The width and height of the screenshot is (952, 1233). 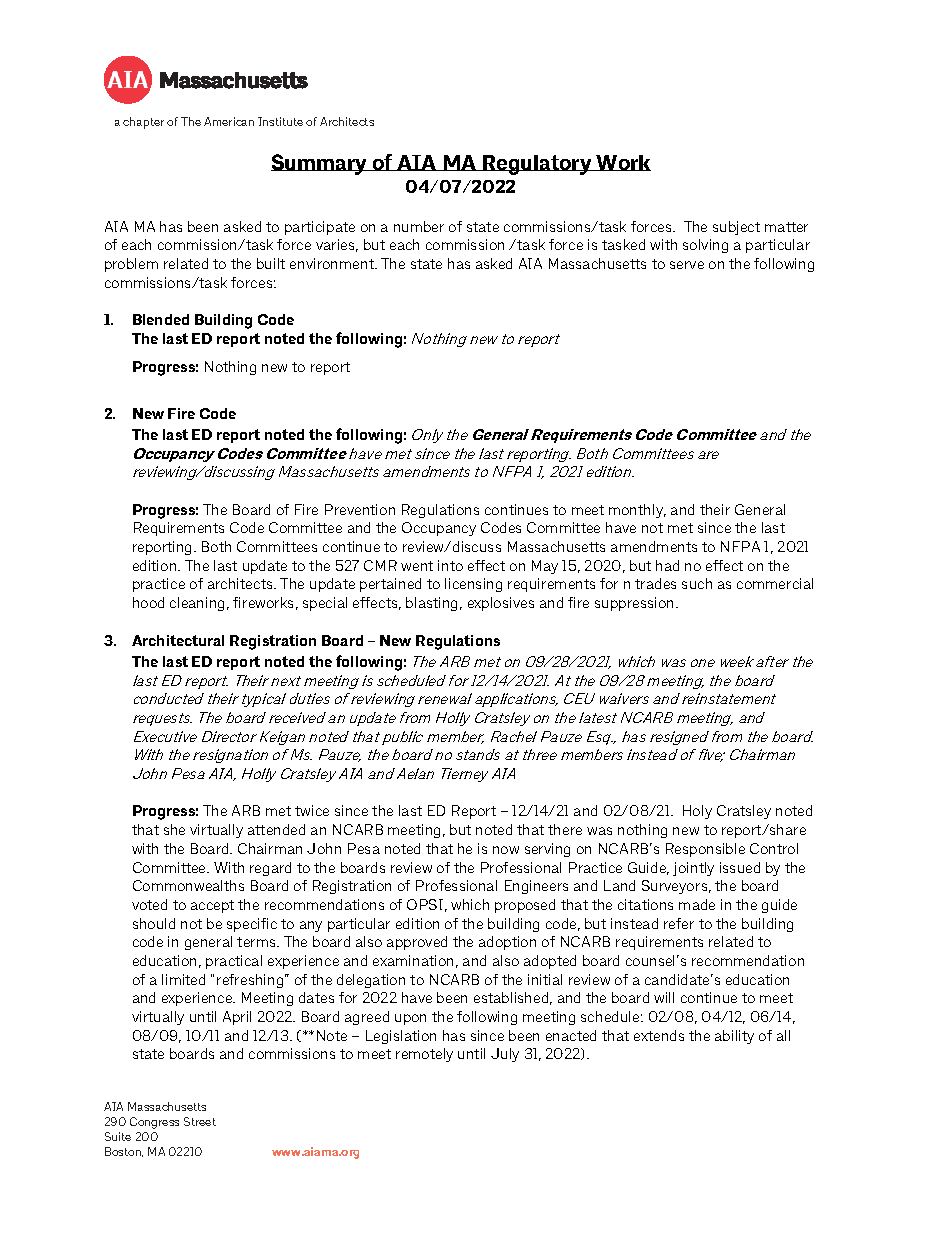 I want to click on Regulatory, so click(x=537, y=165).
